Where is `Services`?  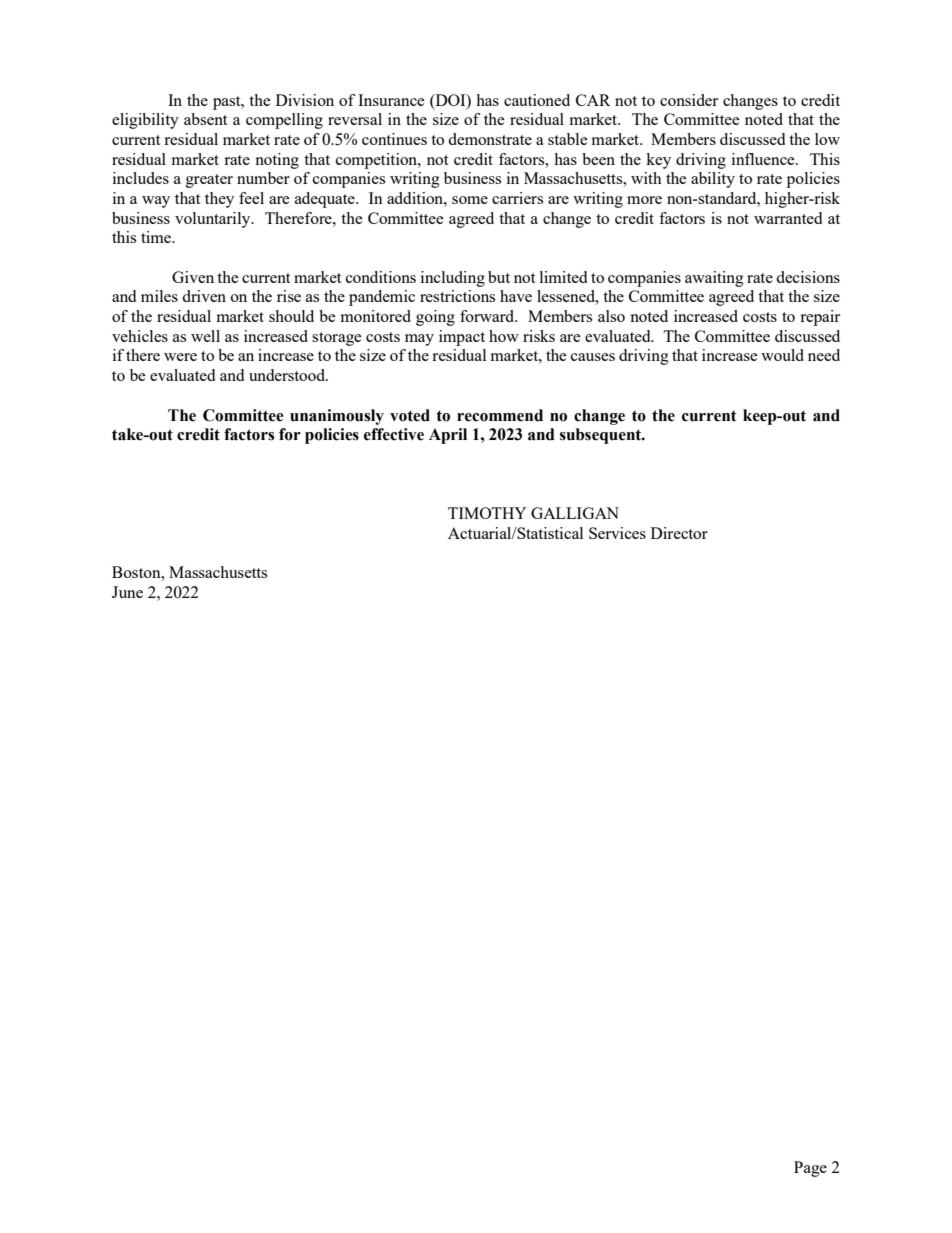
Services is located at coordinates (617, 533).
